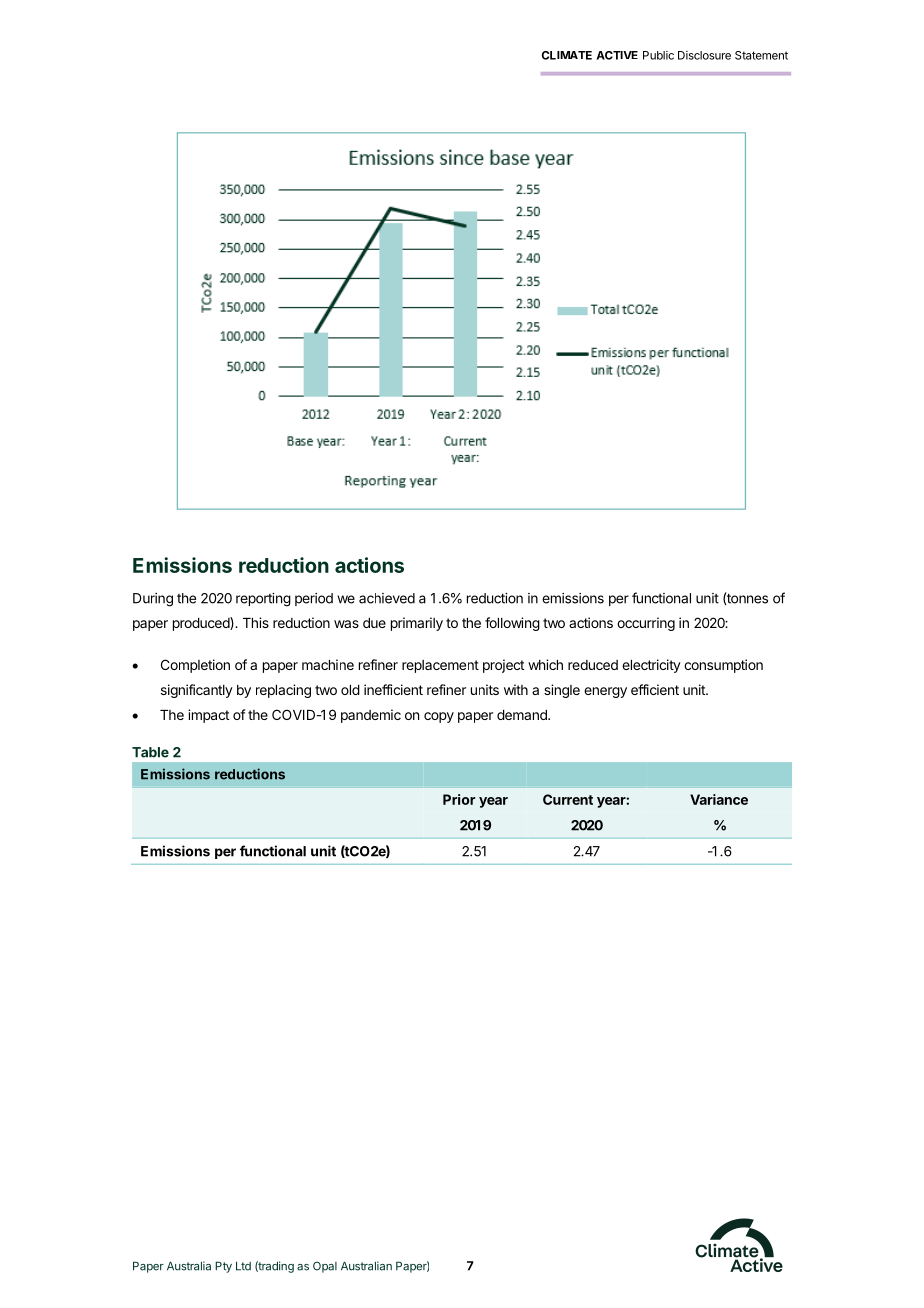  What do you see at coordinates (150, 752) in the screenshot?
I see `Table` at bounding box center [150, 752].
